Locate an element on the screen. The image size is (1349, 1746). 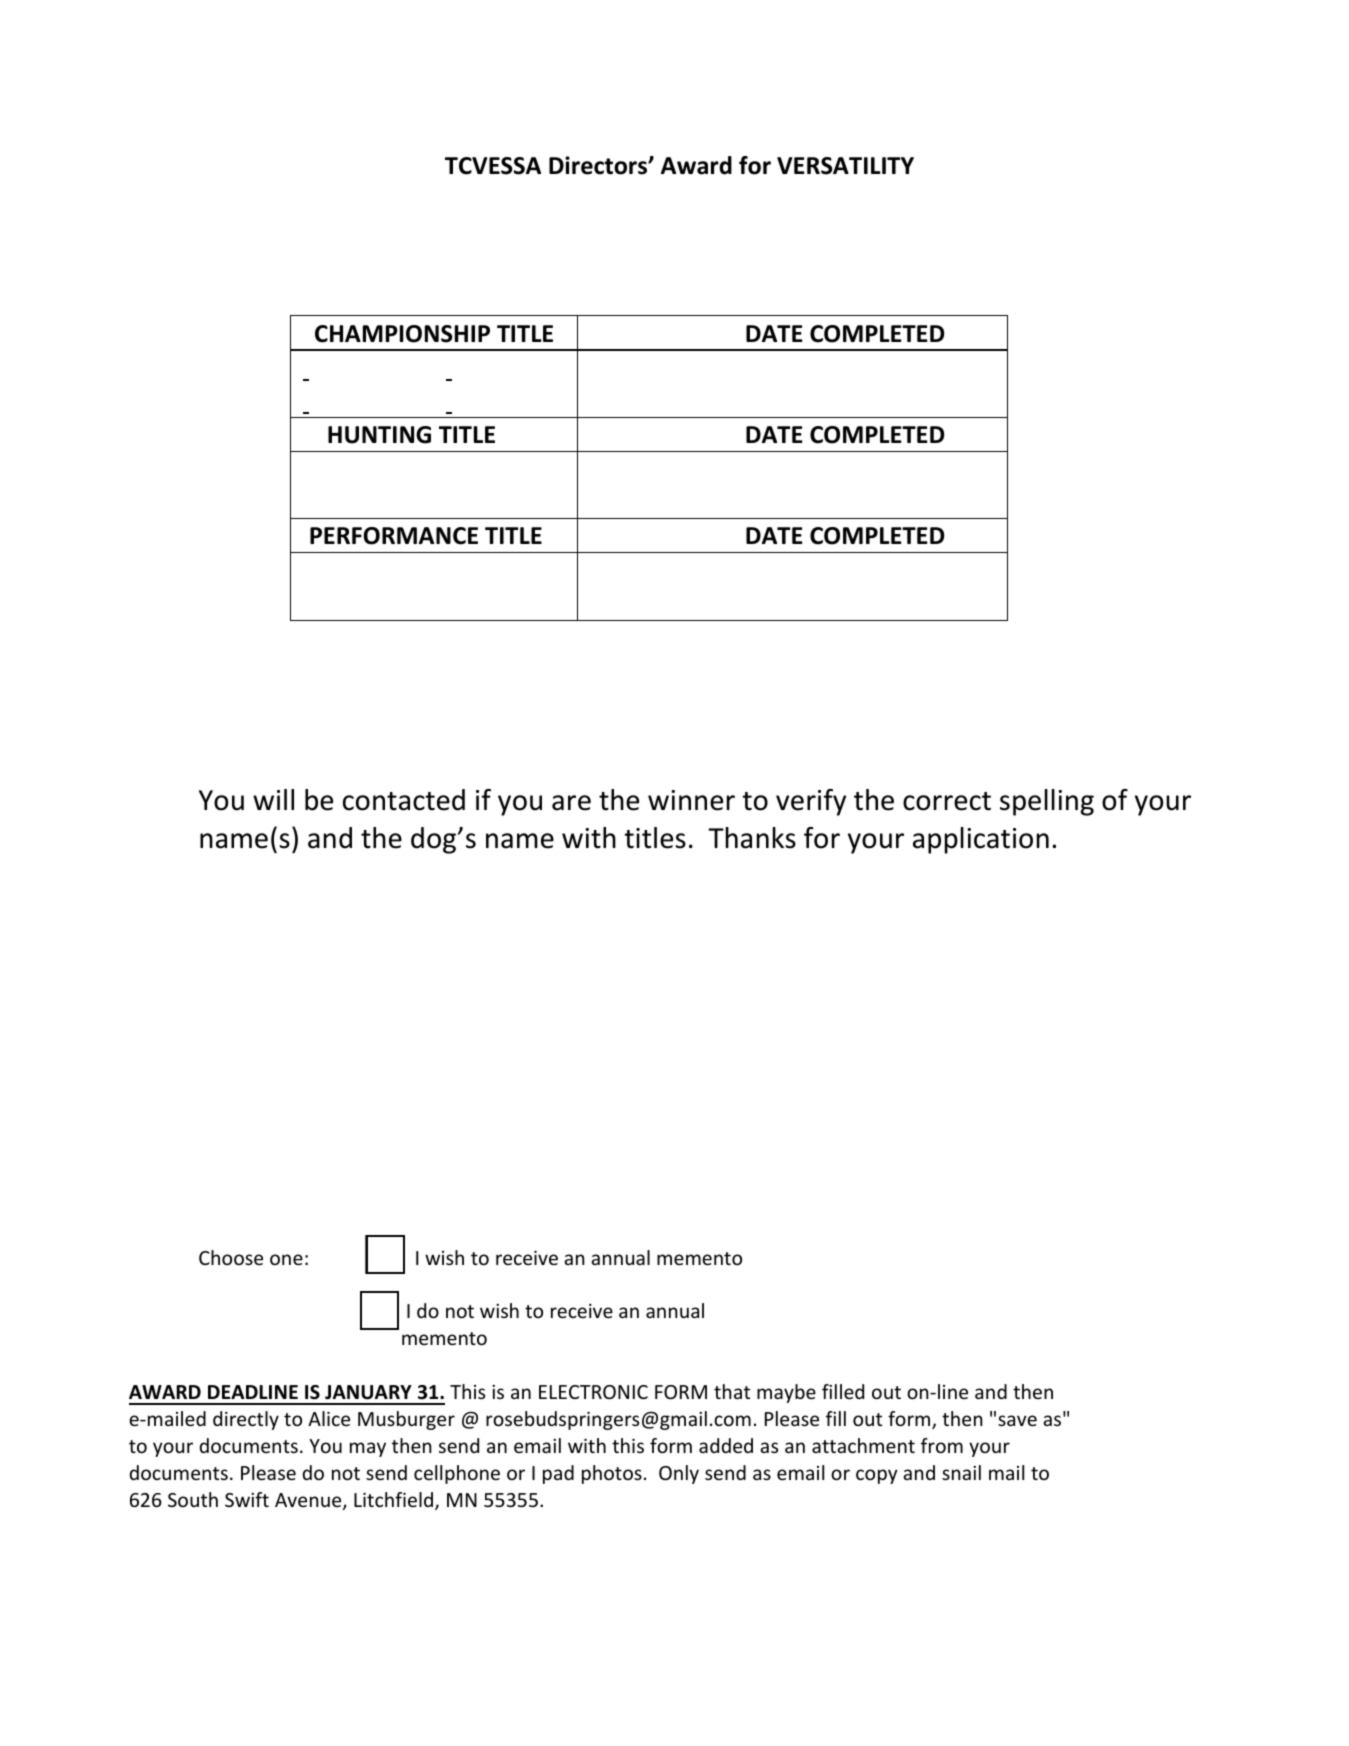
photos is located at coordinates (612, 1474).
